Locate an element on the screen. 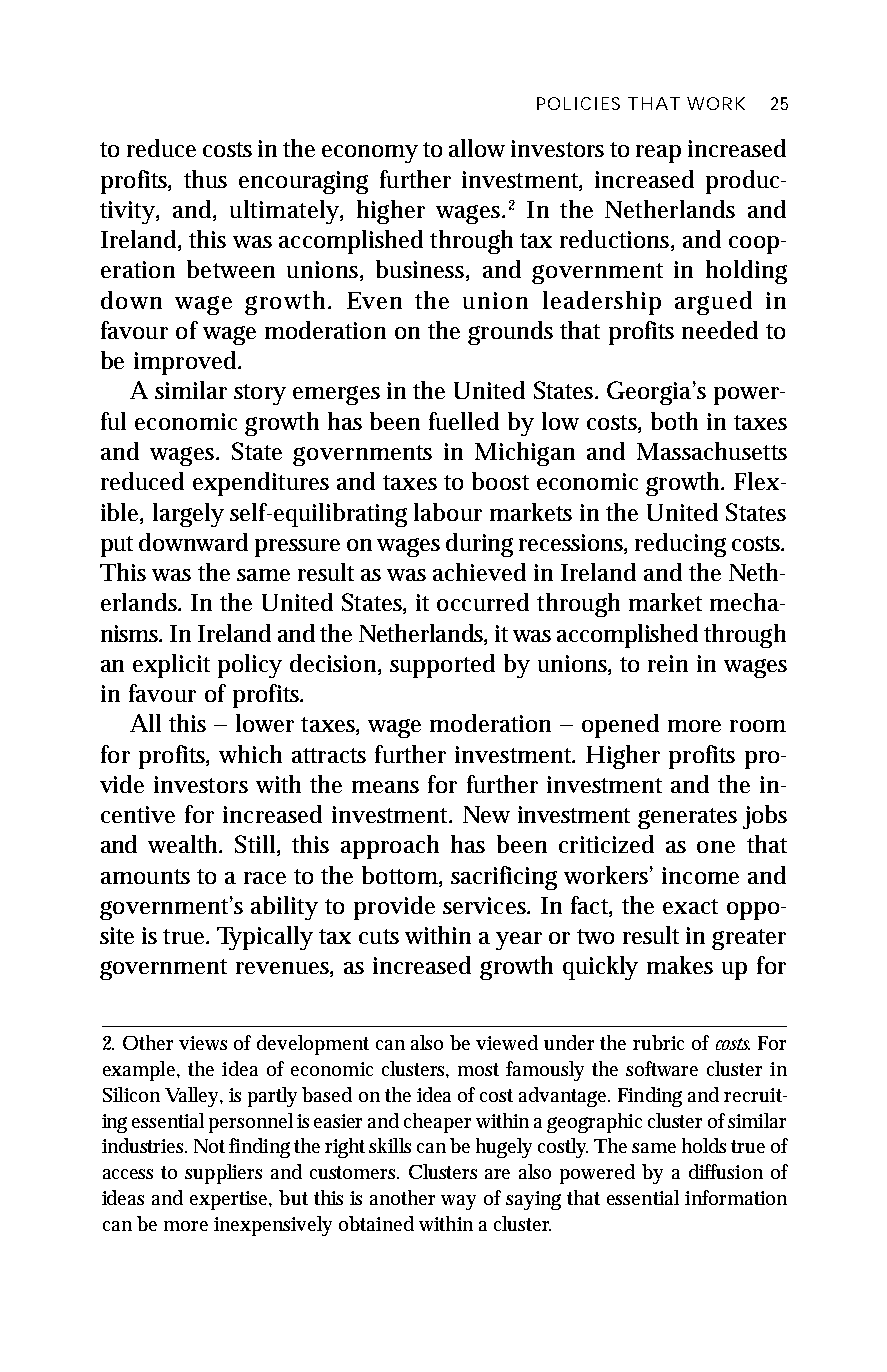 The width and height of the screenshot is (887, 1372). Typically is located at coordinates (265, 938).
